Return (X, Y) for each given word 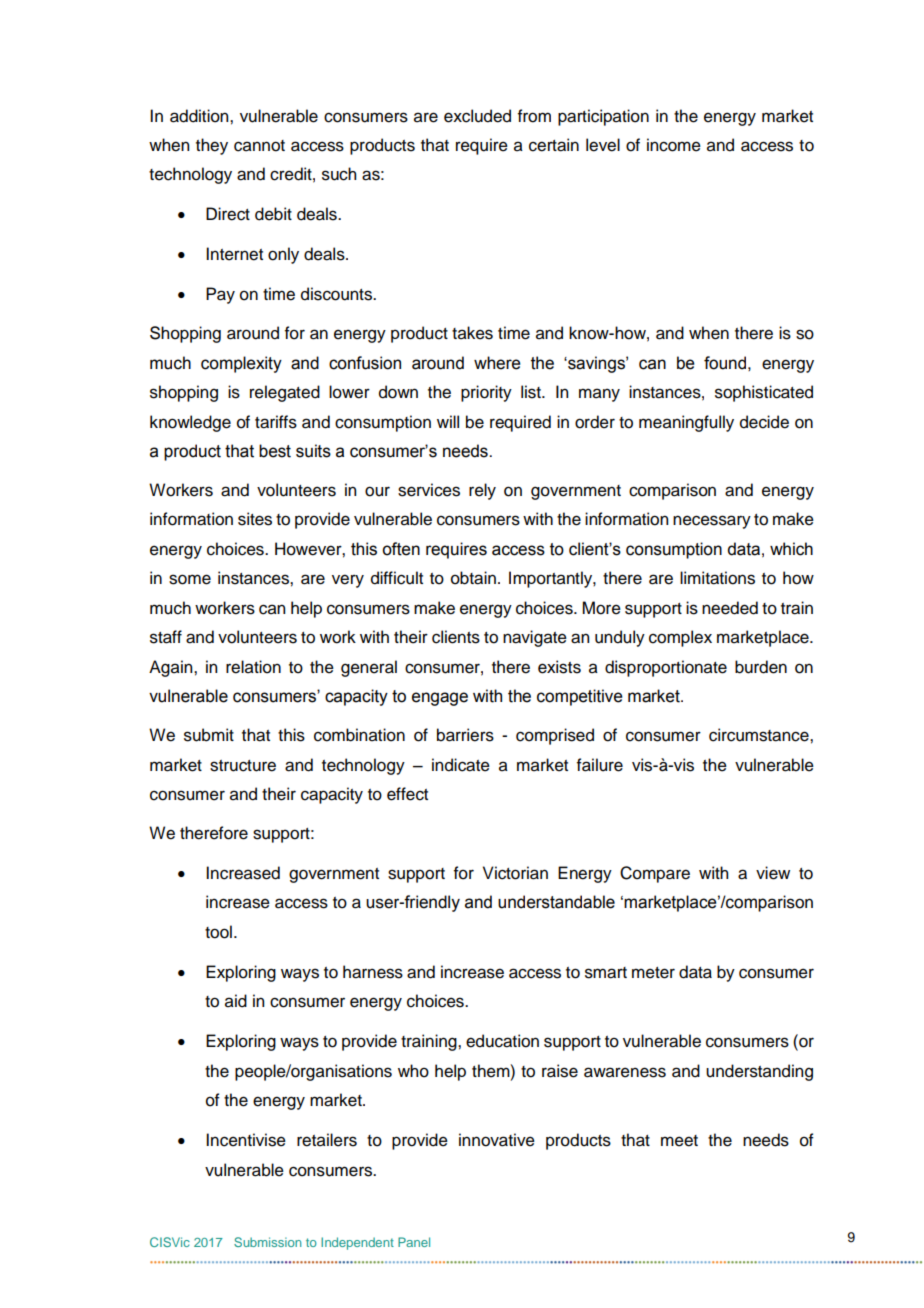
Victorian (515, 873)
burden (761, 667)
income (674, 145)
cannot (259, 146)
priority (486, 393)
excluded (477, 116)
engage (440, 699)
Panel (414, 1242)
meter (653, 973)
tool (218, 932)
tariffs (276, 422)
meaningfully (686, 423)
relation (253, 667)
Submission (267, 1242)
